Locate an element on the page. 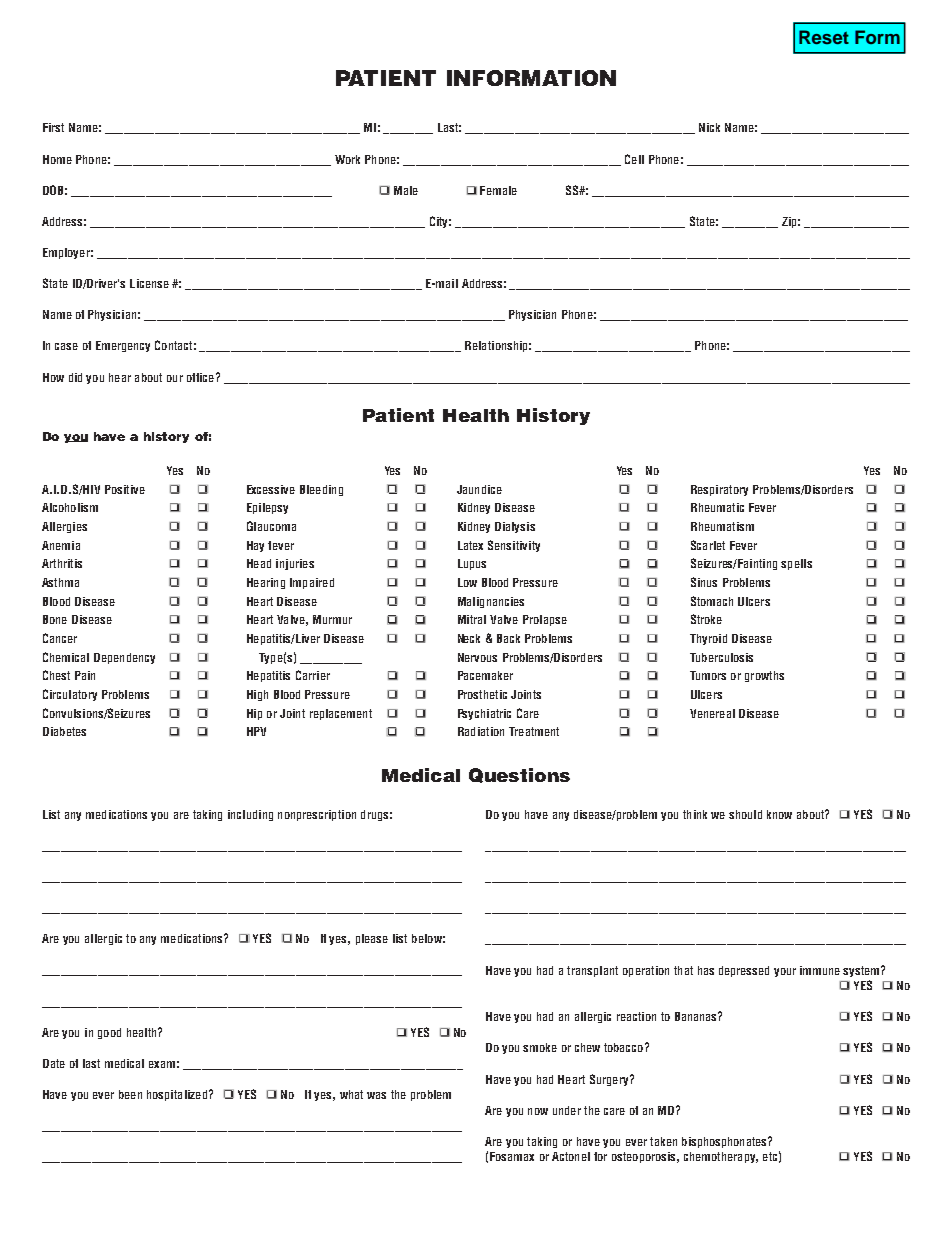 The image size is (952, 1233). Nick is located at coordinates (709, 127).
